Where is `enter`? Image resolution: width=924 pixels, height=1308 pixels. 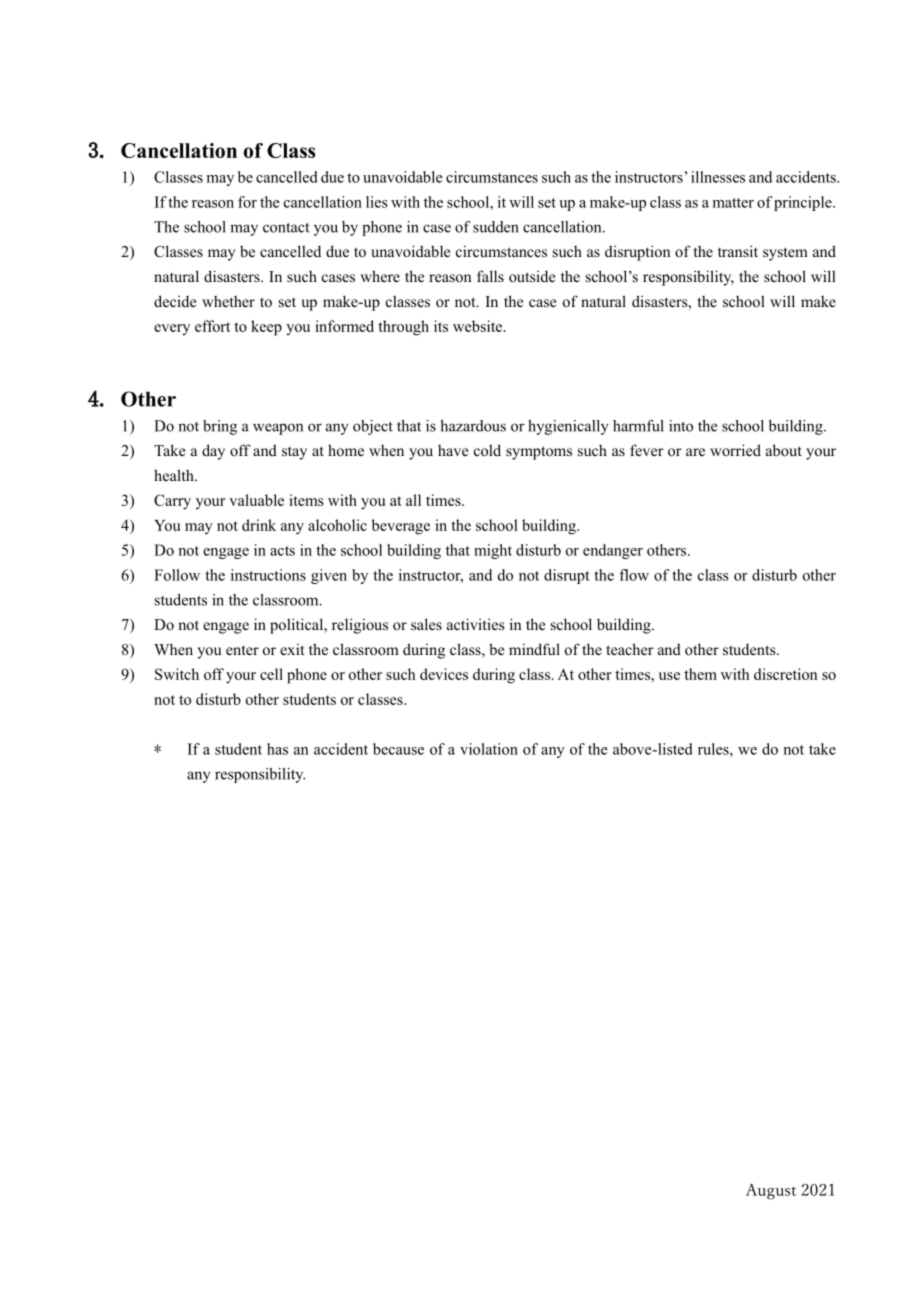 enter is located at coordinates (242, 650).
